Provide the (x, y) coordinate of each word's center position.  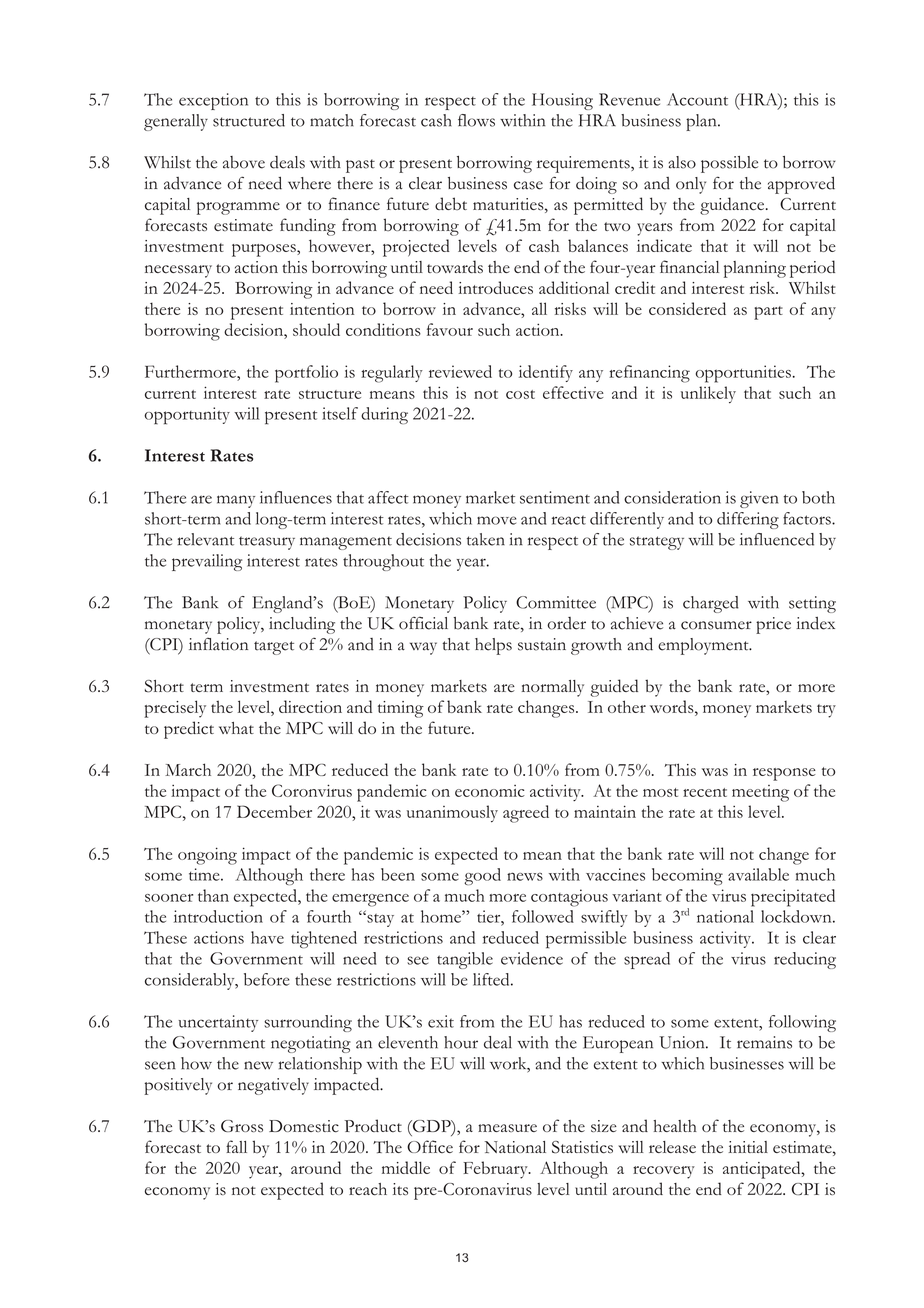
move (496, 520)
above (244, 162)
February (496, 1170)
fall (236, 1146)
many (236, 501)
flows (476, 120)
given (759, 499)
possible (729, 164)
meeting (760, 793)
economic (490, 791)
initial (748, 1147)
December (274, 811)
